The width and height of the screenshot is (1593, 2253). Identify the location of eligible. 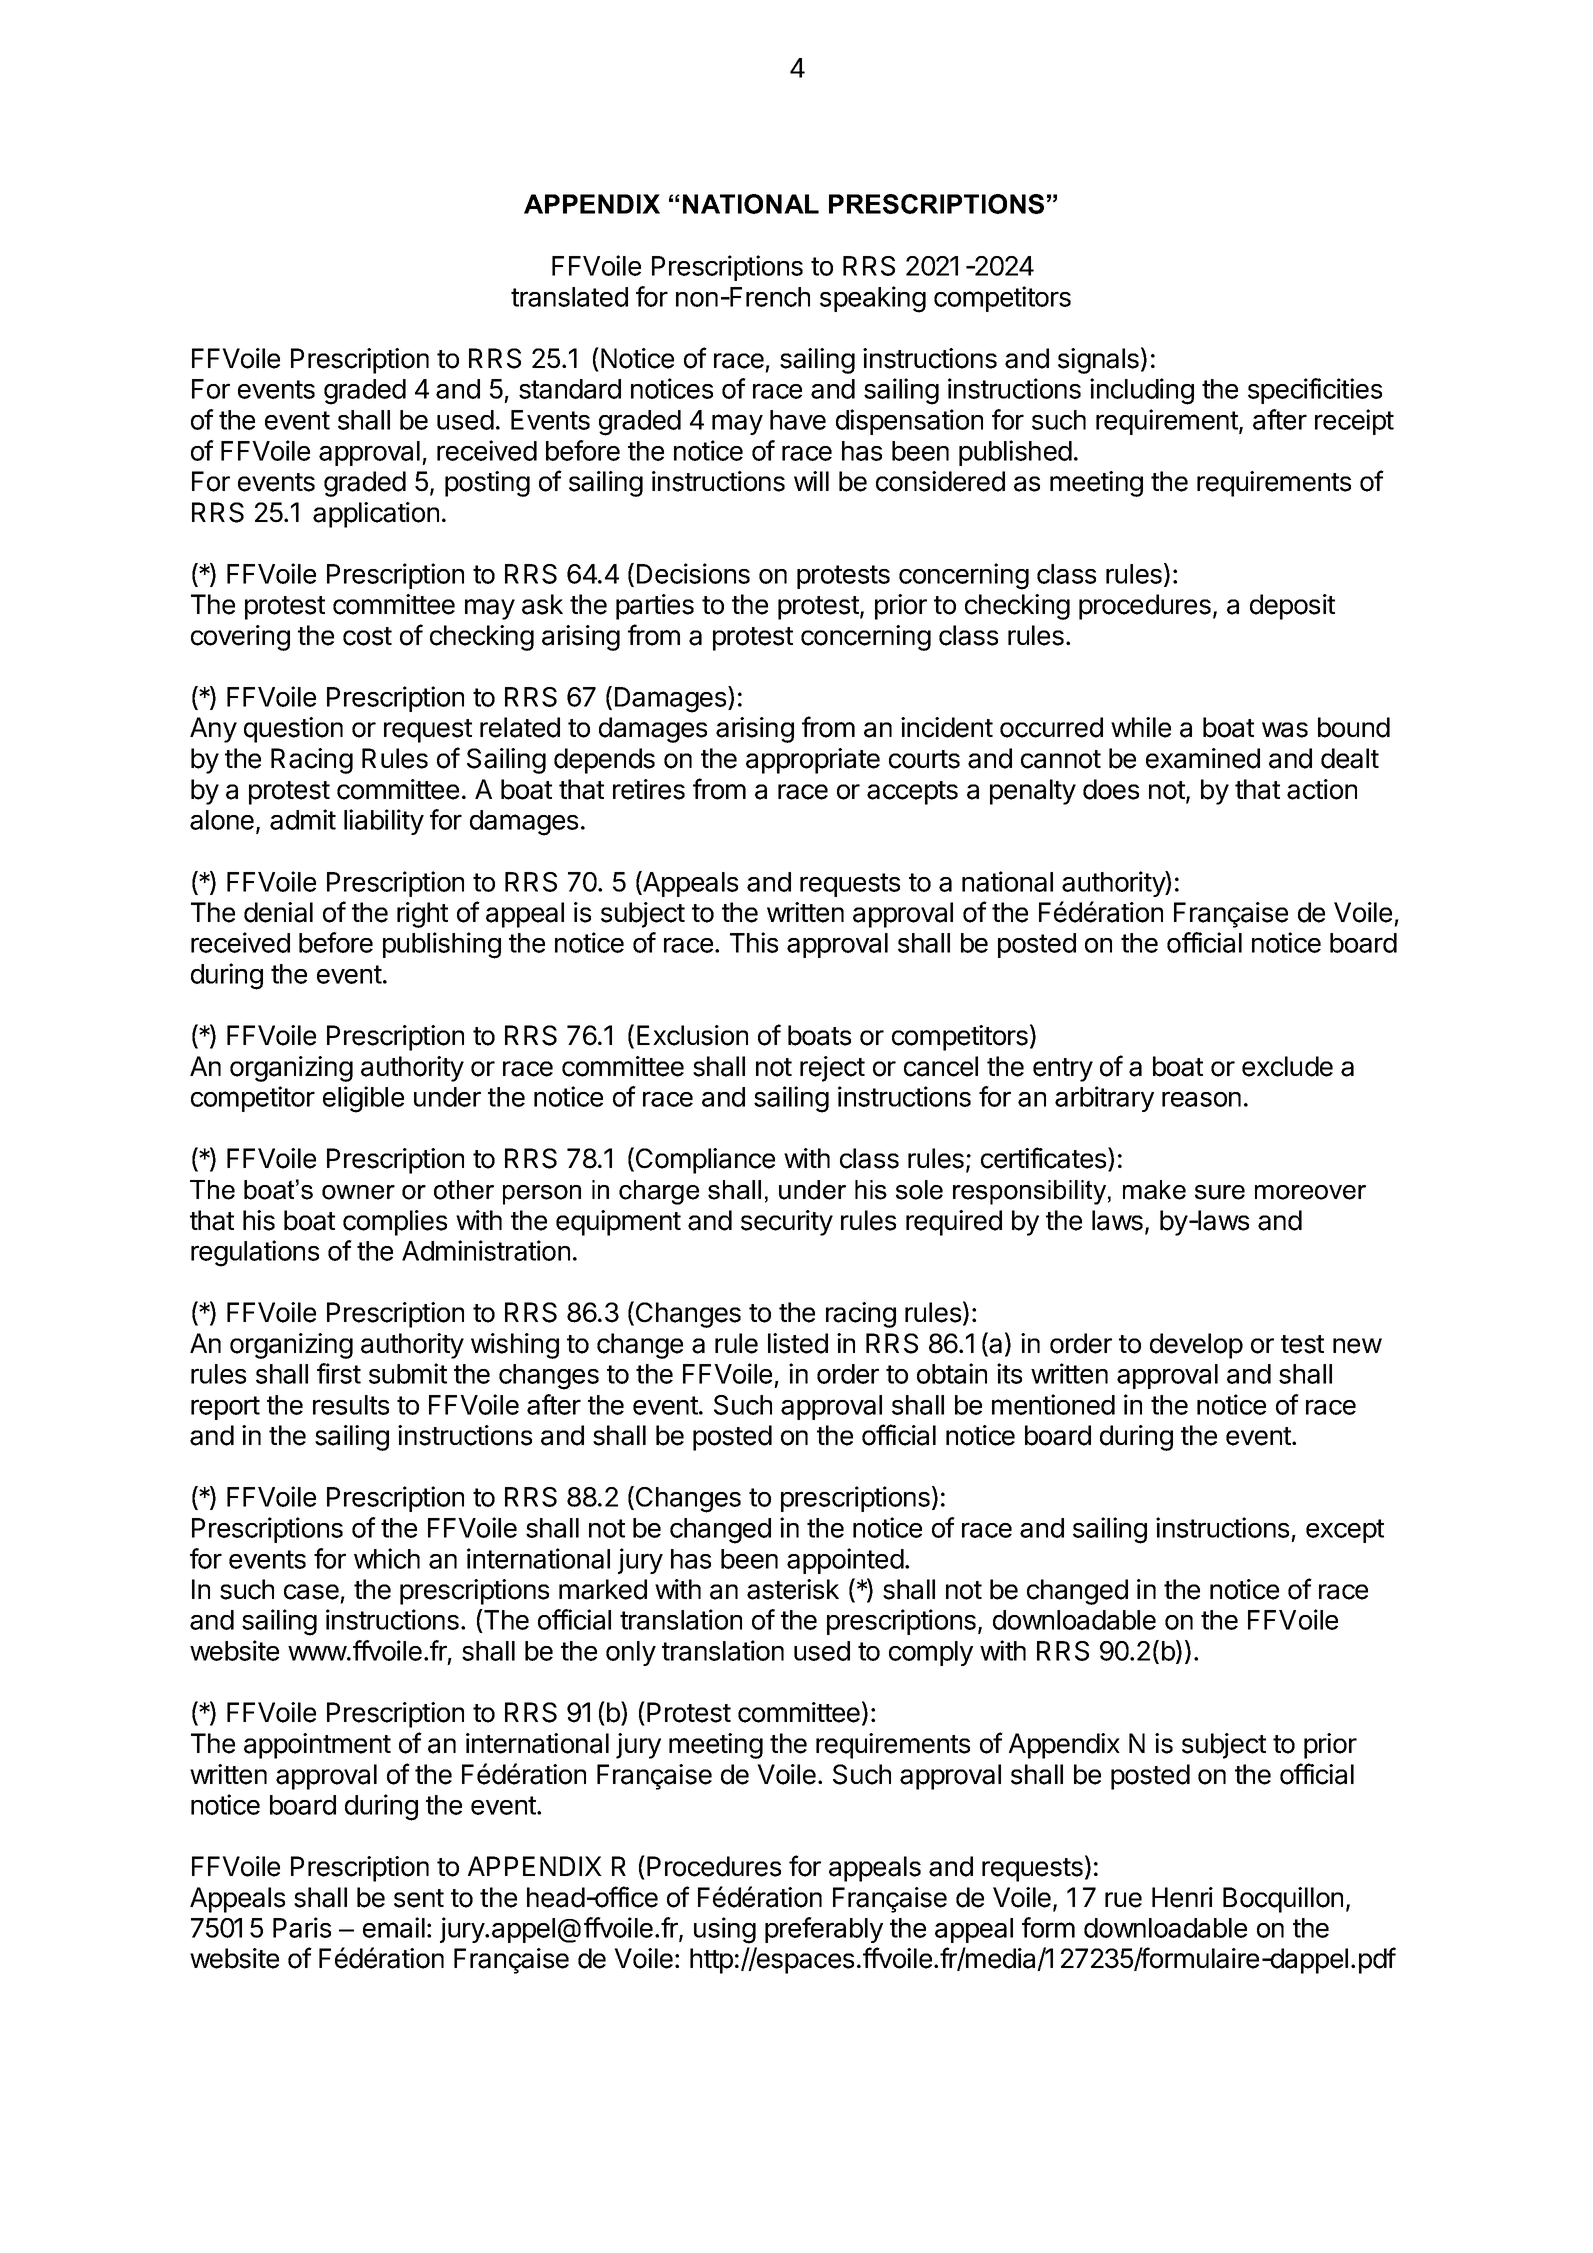
(363, 1099).
